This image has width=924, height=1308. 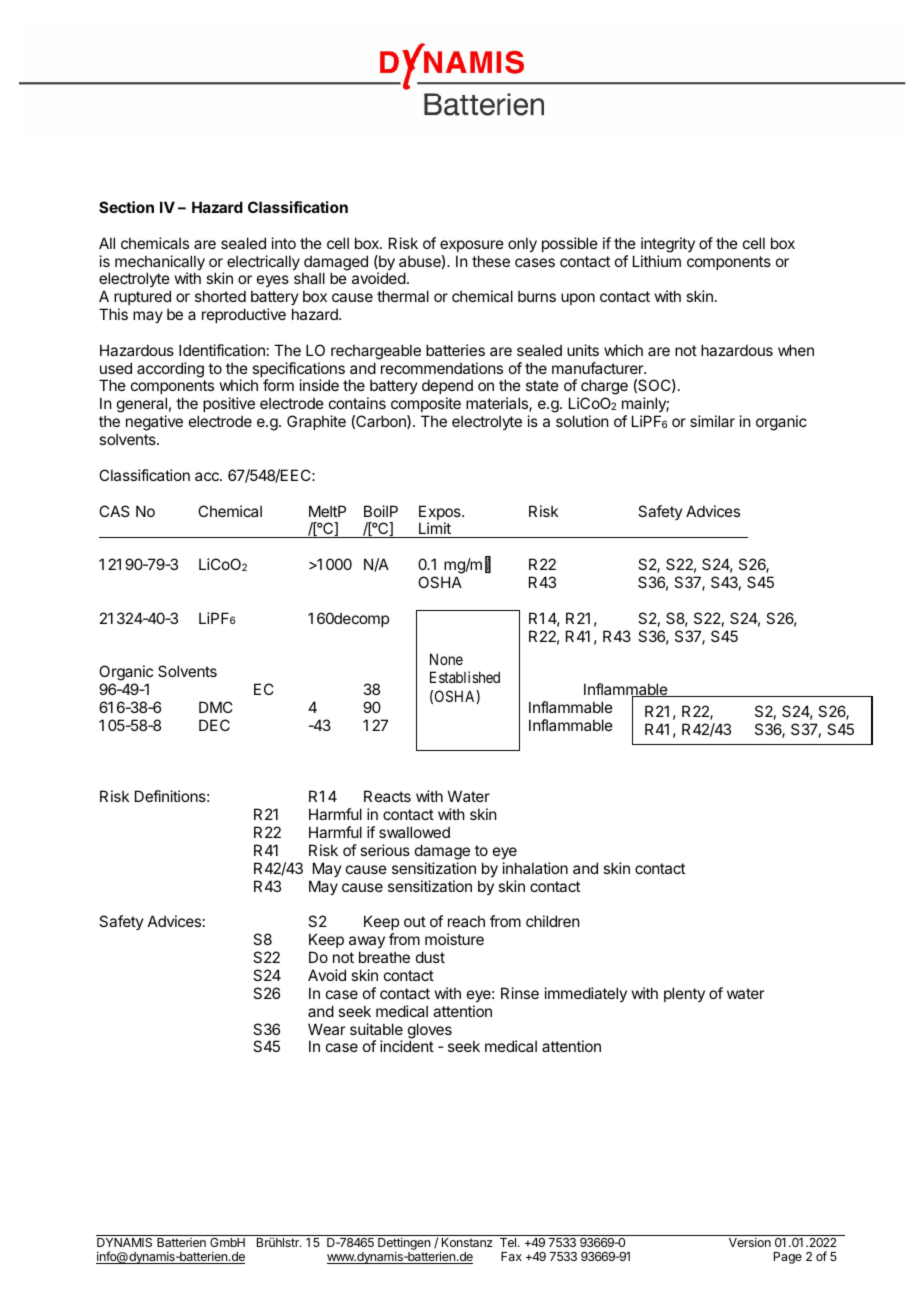 What do you see at coordinates (216, 707) in the image?
I see `DMC` at bounding box center [216, 707].
